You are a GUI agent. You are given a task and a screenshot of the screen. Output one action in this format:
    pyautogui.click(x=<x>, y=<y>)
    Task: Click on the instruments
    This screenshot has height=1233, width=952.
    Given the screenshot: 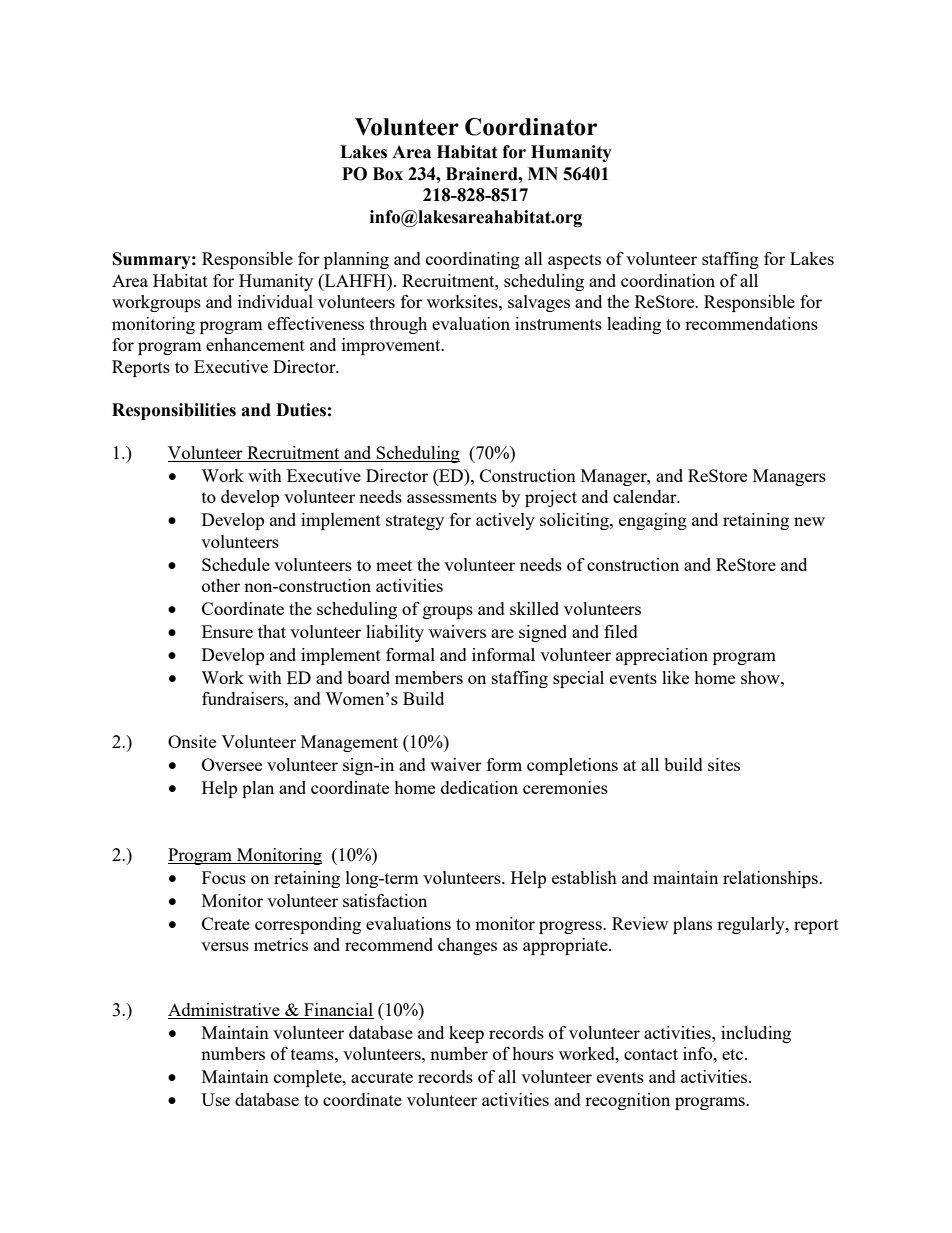 What is the action you would take?
    pyautogui.click(x=558, y=323)
